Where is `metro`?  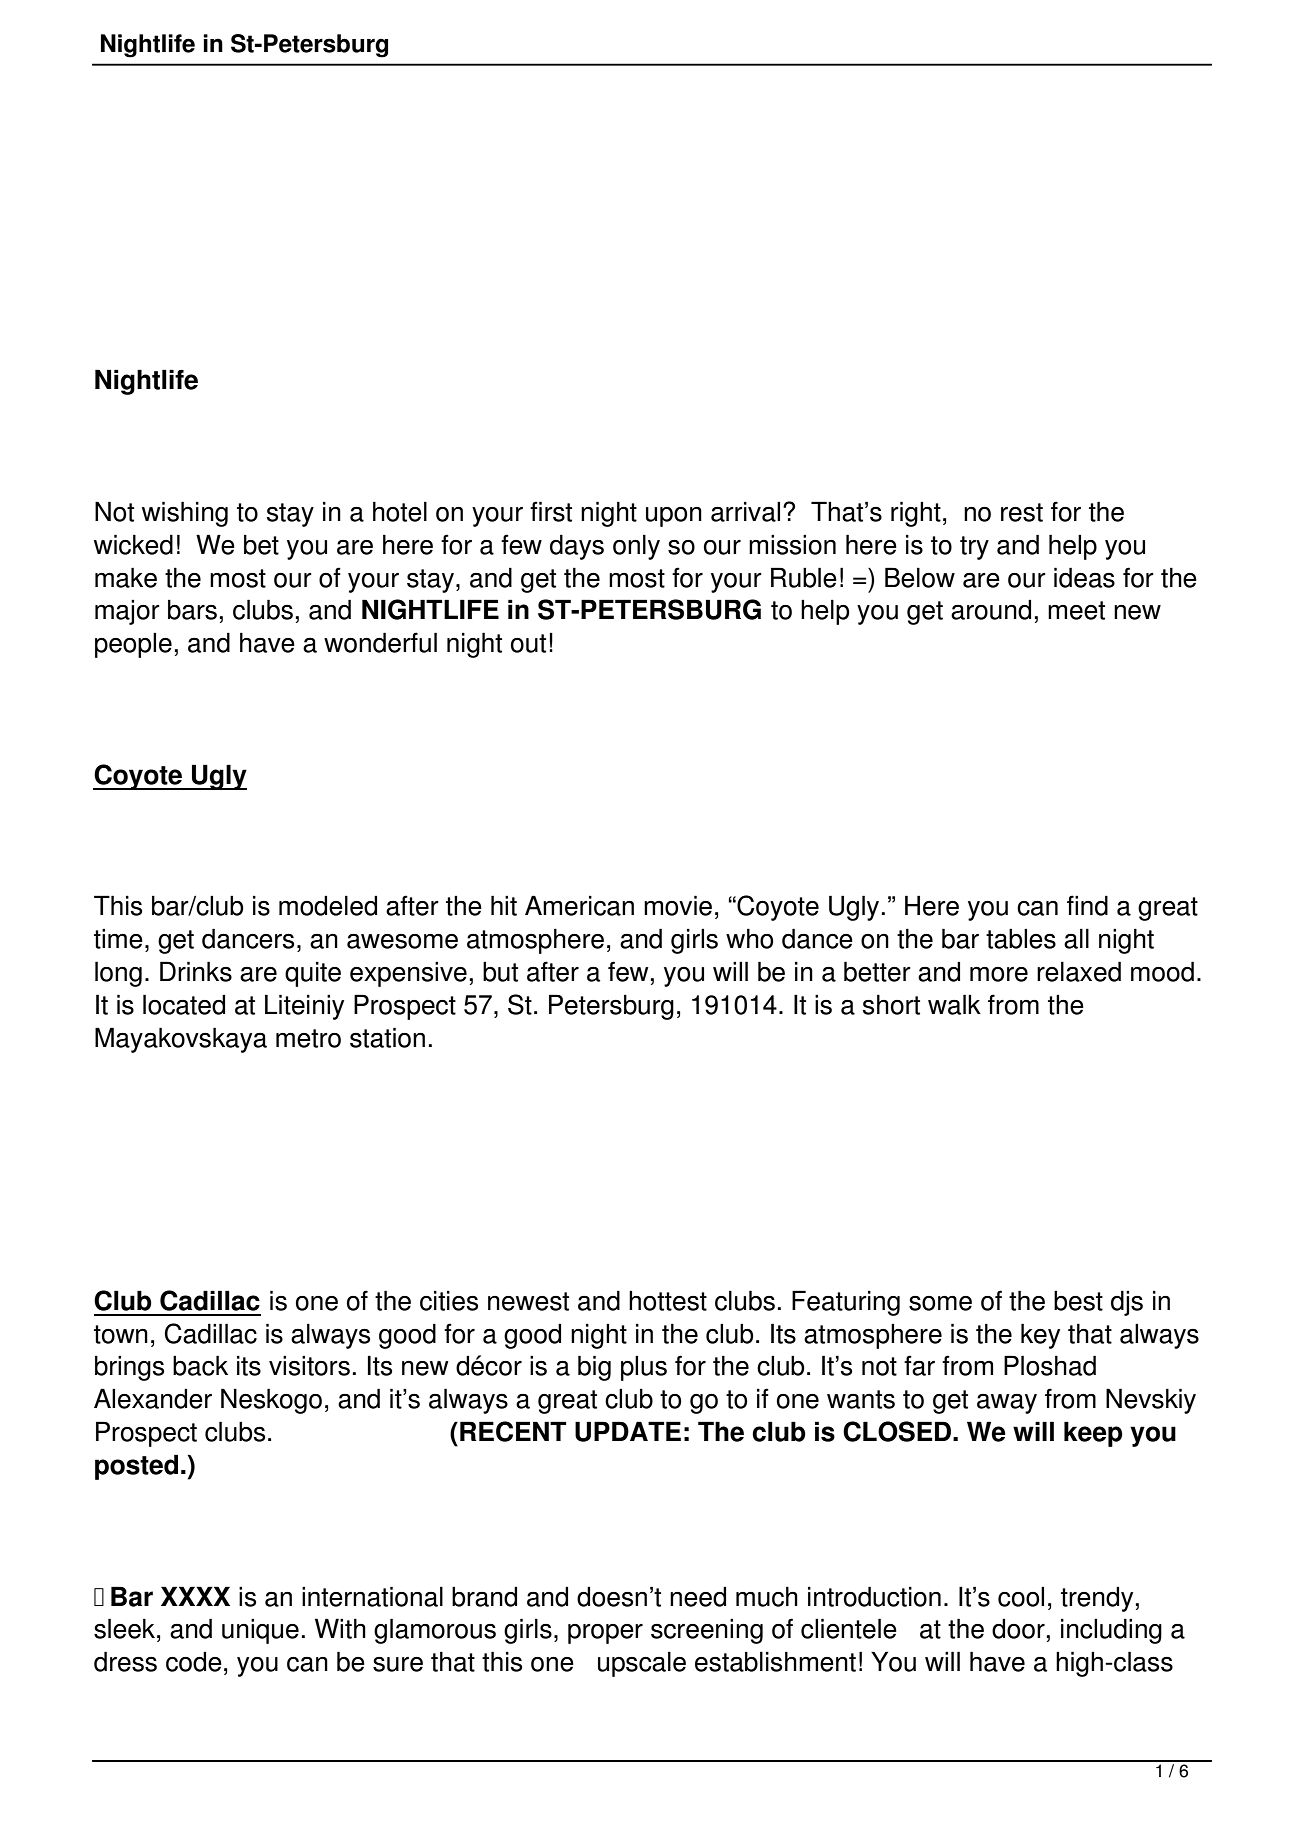 metro is located at coordinates (308, 1038).
